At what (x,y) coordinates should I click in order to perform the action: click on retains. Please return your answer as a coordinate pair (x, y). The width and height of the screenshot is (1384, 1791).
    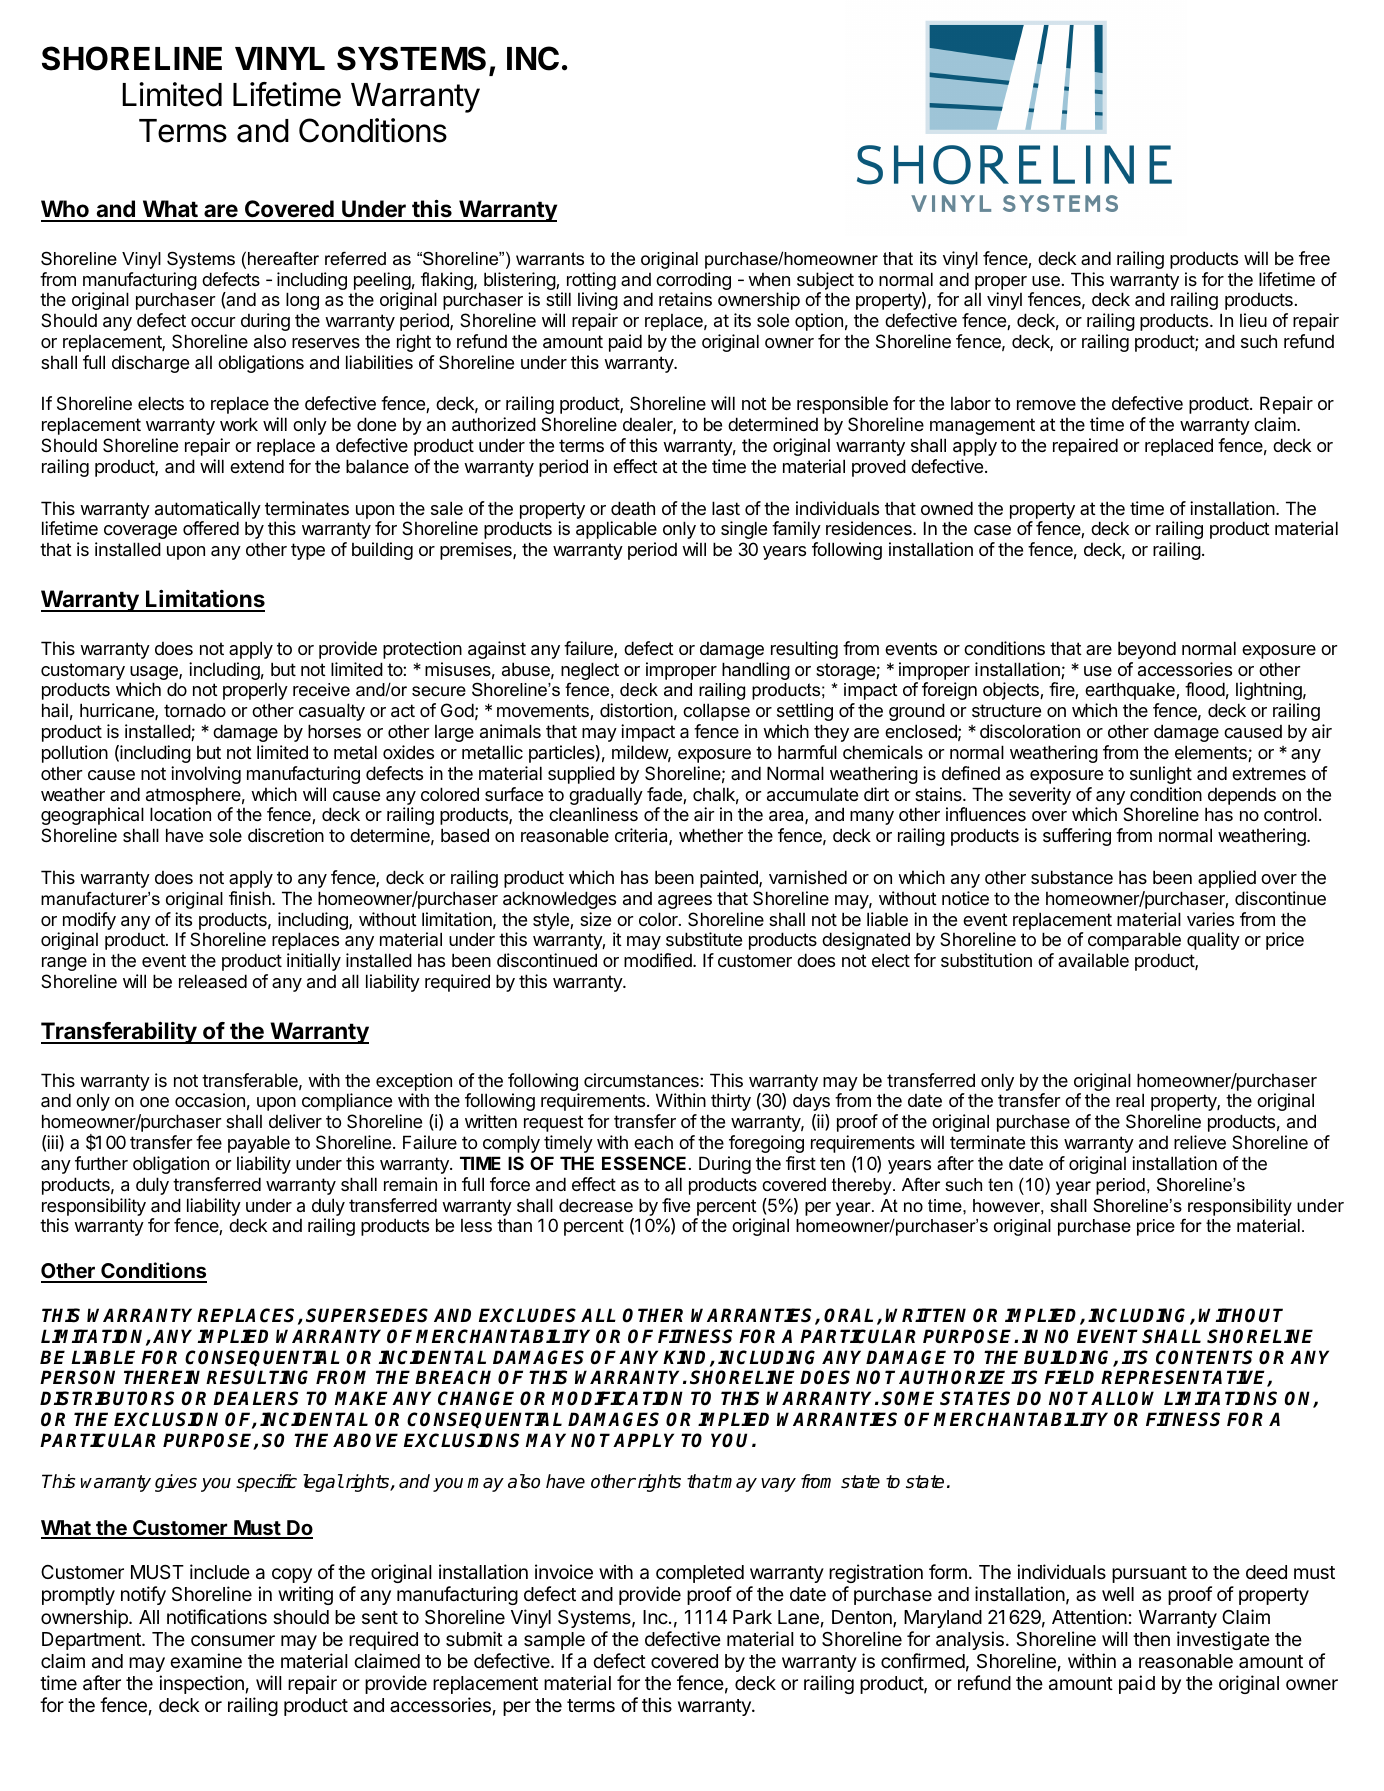
    Looking at the image, I should click on (685, 299).
